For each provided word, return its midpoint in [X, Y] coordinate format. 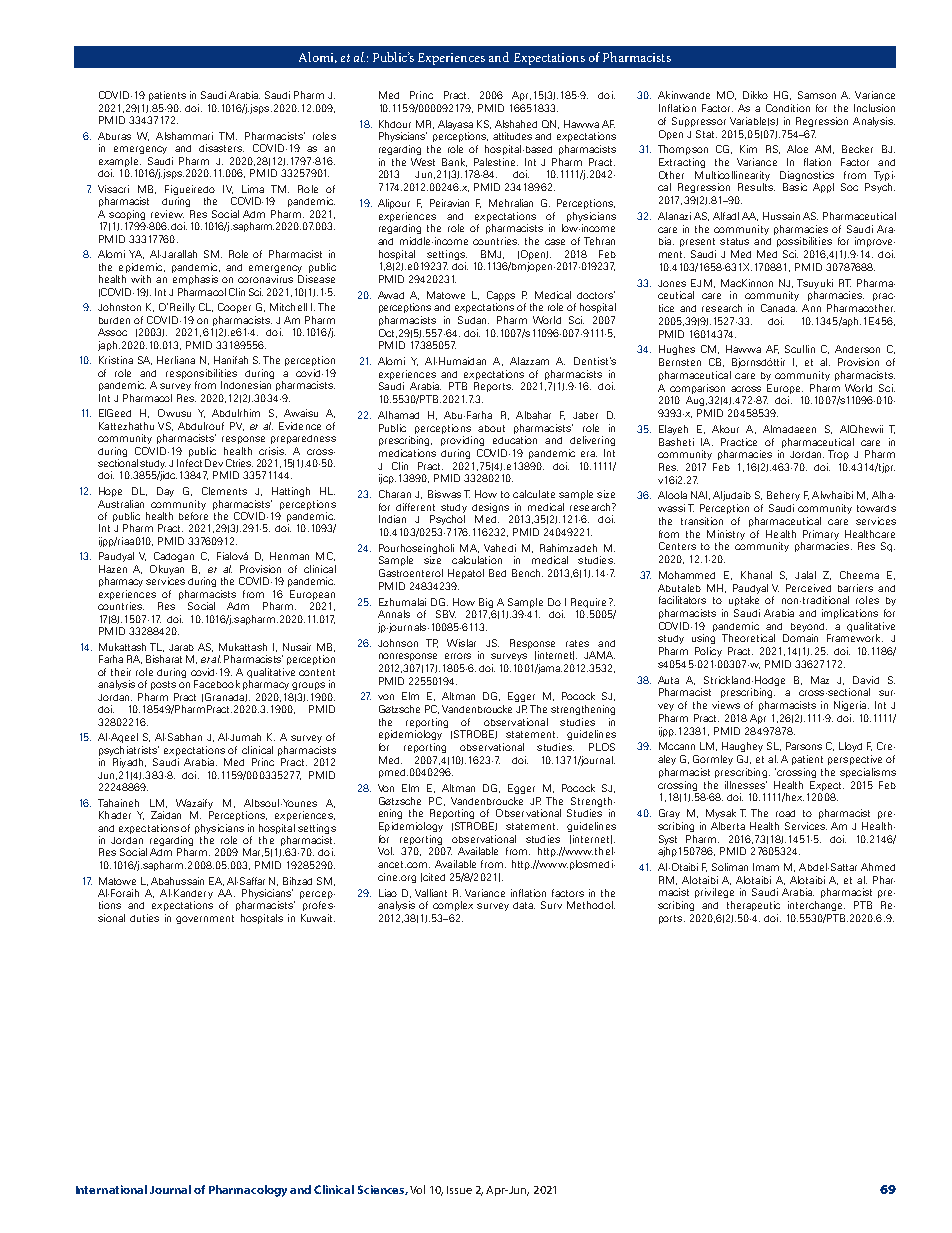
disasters [221, 148]
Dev [214, 463]
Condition [788, 108]
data [524, 905]
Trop [838, 455]
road [785, 813]
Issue [459, 1190]
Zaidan [166, 815]
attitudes [512, 136]
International [111, 1189]
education [515, 440]
